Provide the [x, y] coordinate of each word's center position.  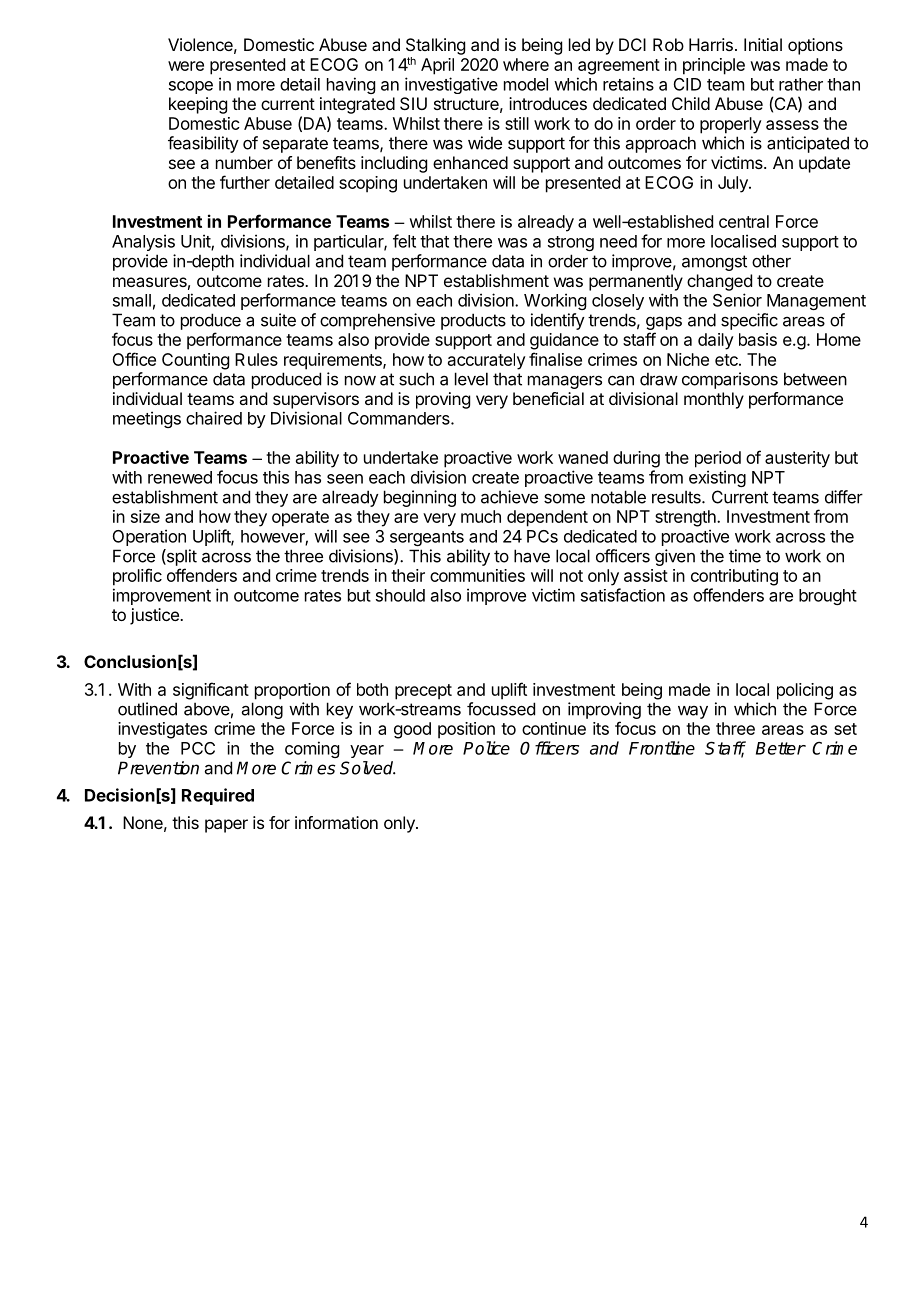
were [186, 66]
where [526, 64]
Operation [149, 537]
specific [749, 321]
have [532, 556]
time [745, 556]
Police [486, 748]
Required [218, 796]
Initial [763, 44]
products [473, 321]
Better [781, 748]
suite [278, 320]
